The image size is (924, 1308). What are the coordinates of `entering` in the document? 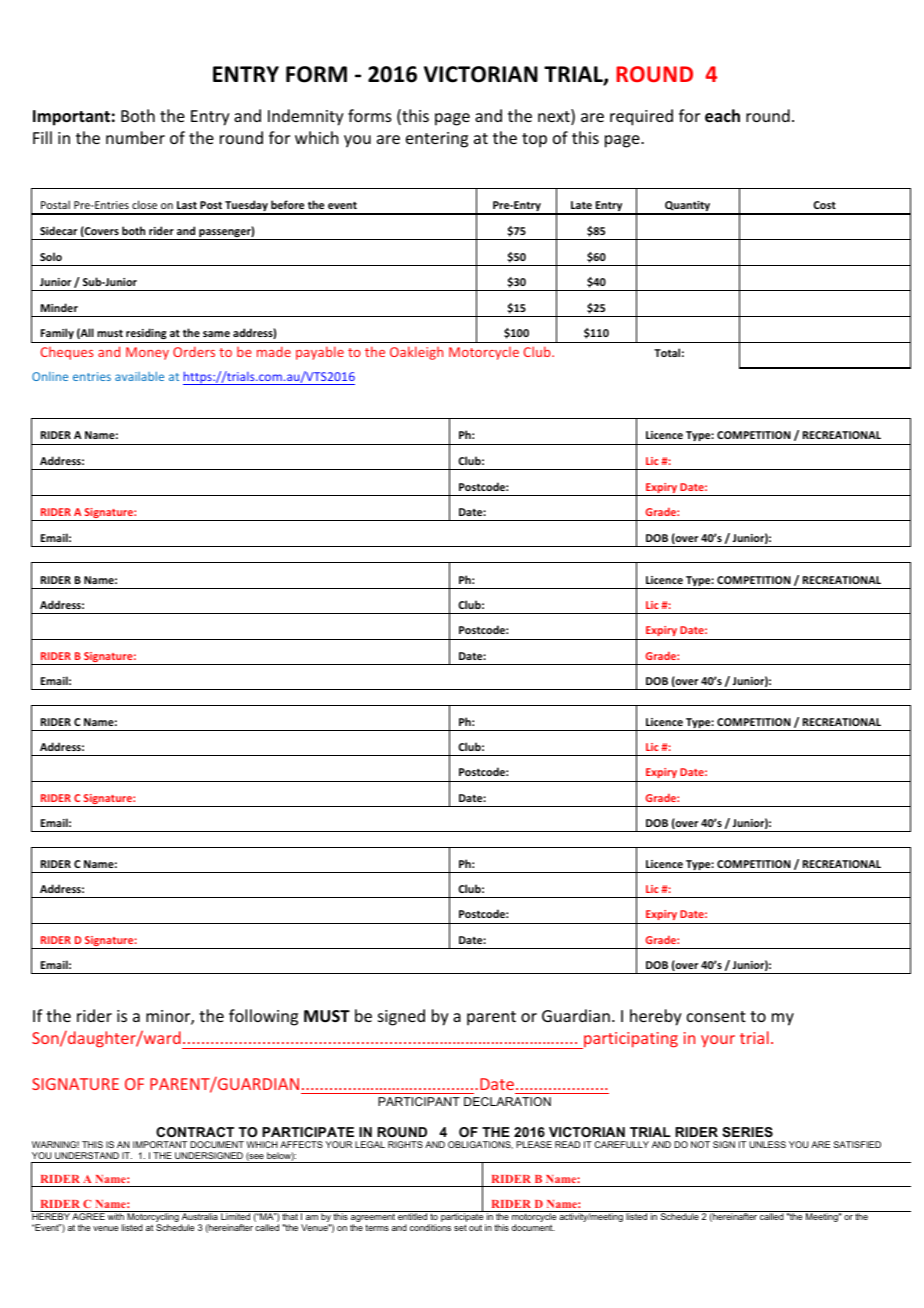 It's located at (437, 140).
